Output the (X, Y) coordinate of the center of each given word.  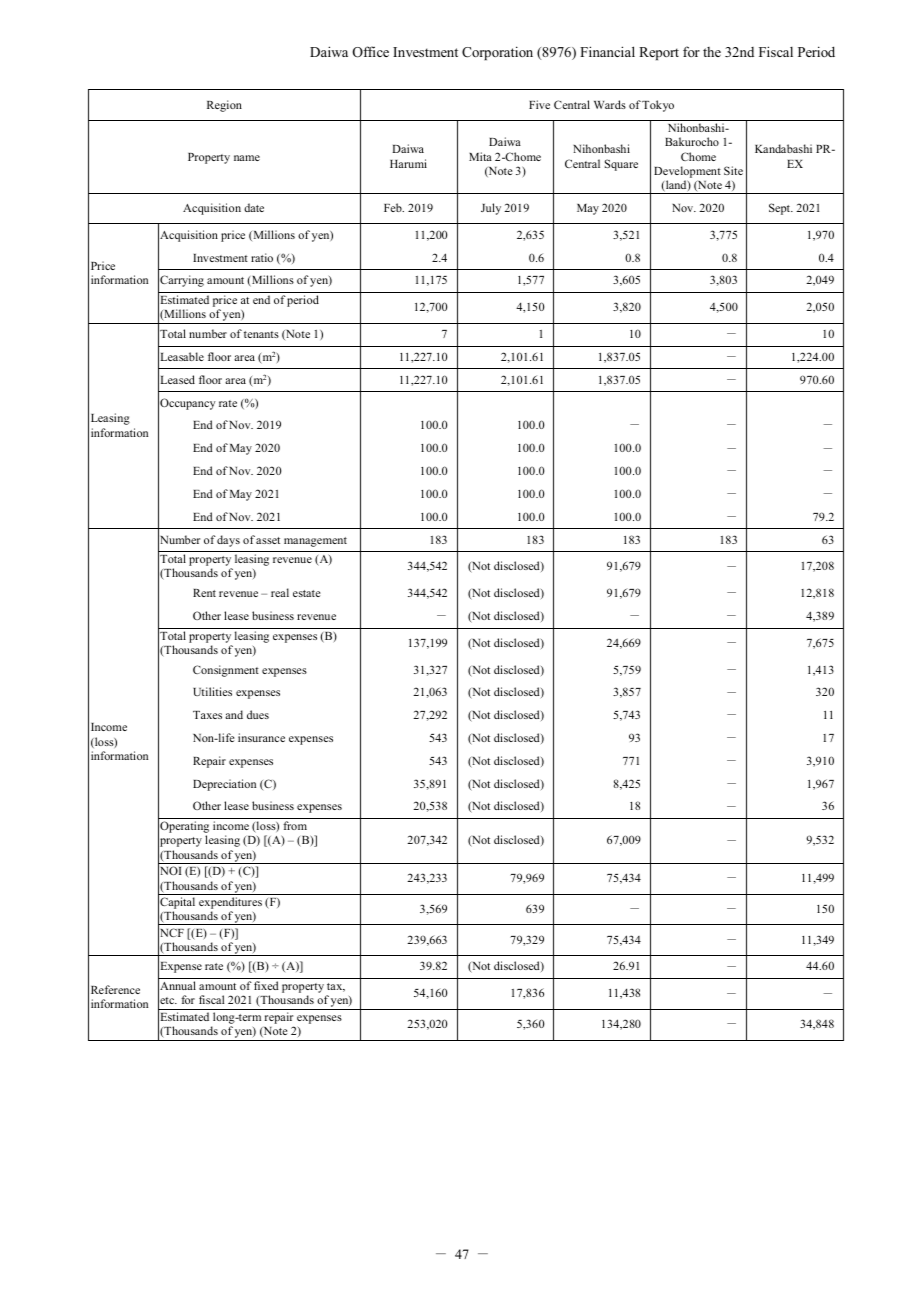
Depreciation (224, 785)
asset (268, 540)
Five (539, 104)
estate (306, 593)
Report (659, 53)
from (295, 825)
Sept (780, 209)
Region (224, 106)
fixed (266, 985)
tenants (261, 334)
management (315, 542)
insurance (261, 737)
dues (258, 714)
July (491, 209)
